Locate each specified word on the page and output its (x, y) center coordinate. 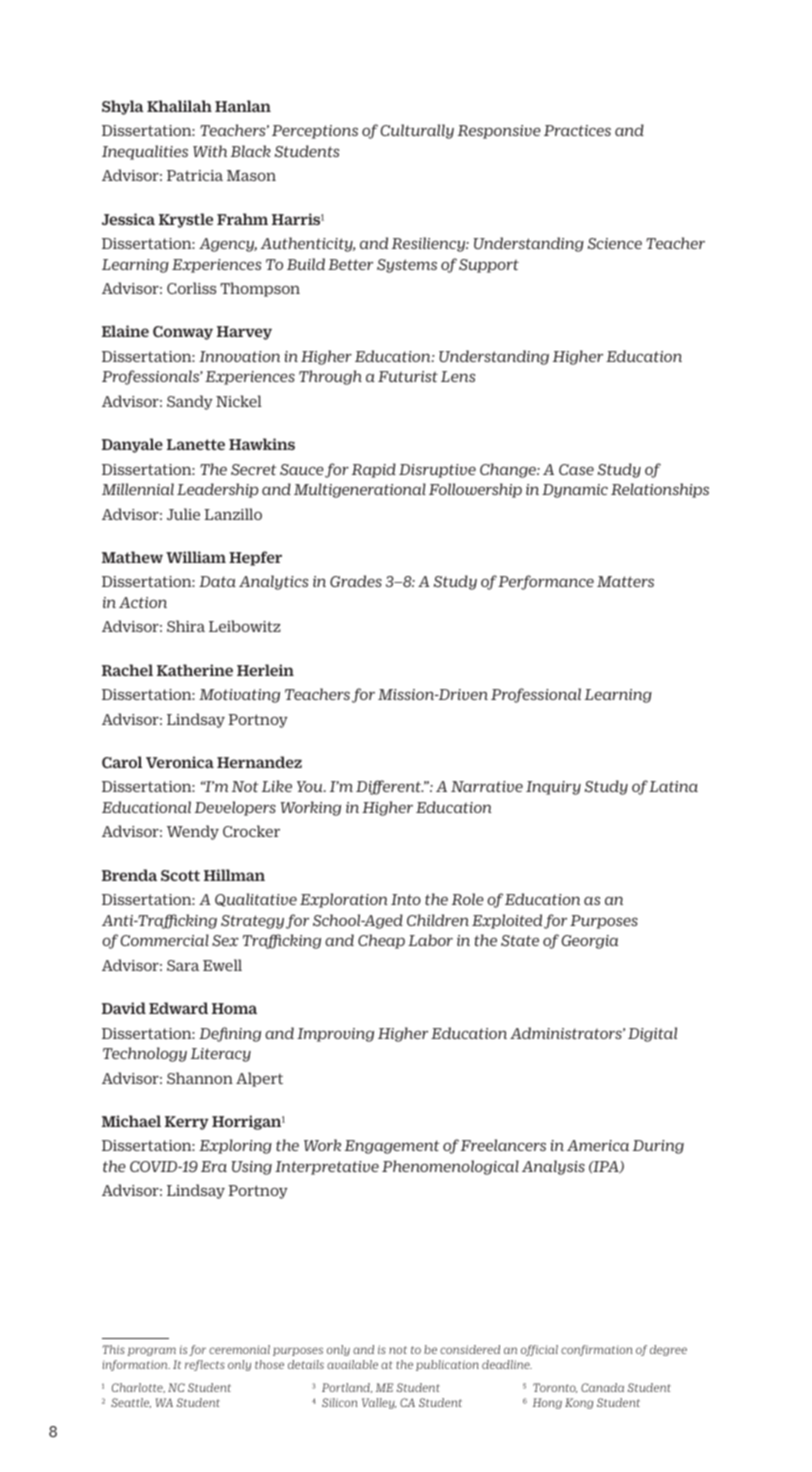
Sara (183, 965)
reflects (205, 1365)
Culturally (417, 131)
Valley (379, 1403)
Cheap (381, 941)
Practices (577, 130)
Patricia (195, 175)
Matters (625, 581)
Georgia (589, 942)
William (196, 557)
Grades (356, 581)
